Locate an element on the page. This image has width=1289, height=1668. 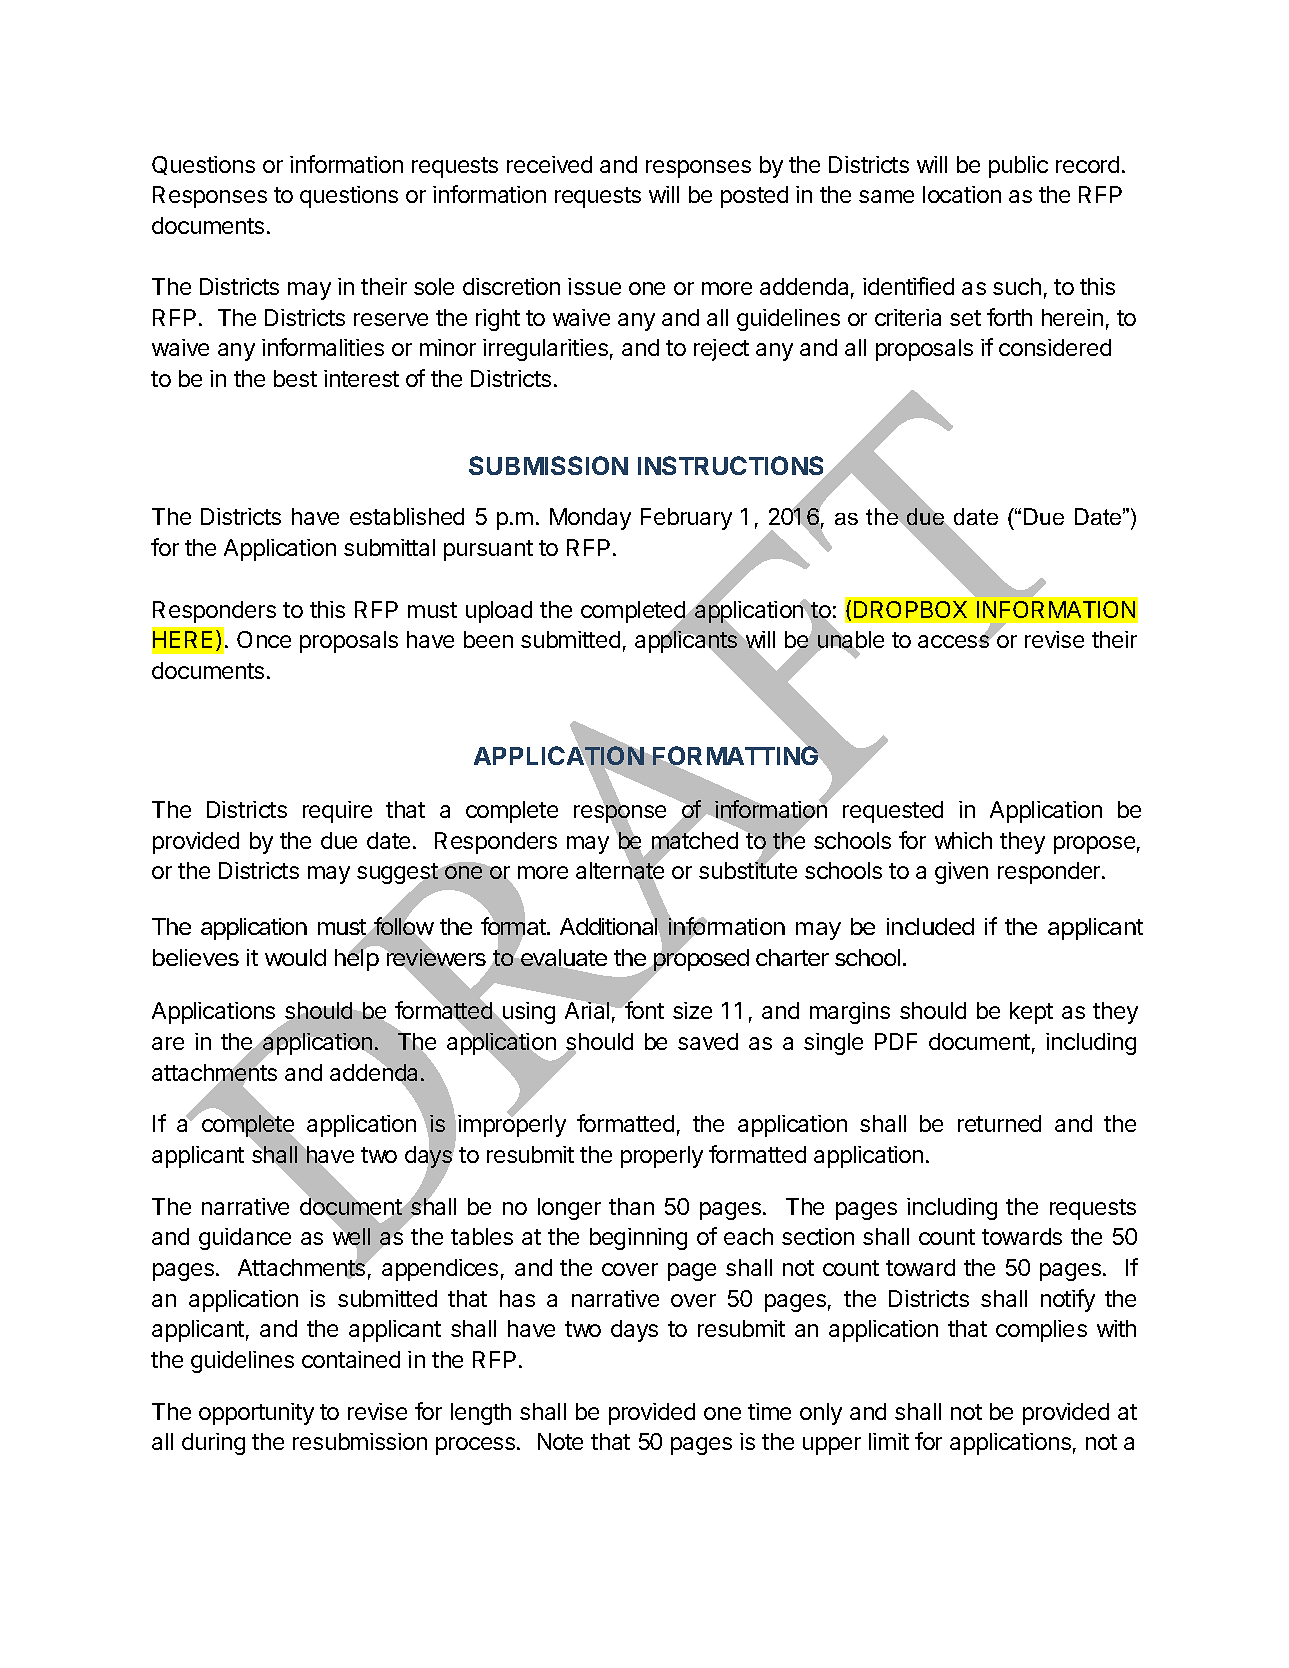
which is located at coordinates (963, 840).
